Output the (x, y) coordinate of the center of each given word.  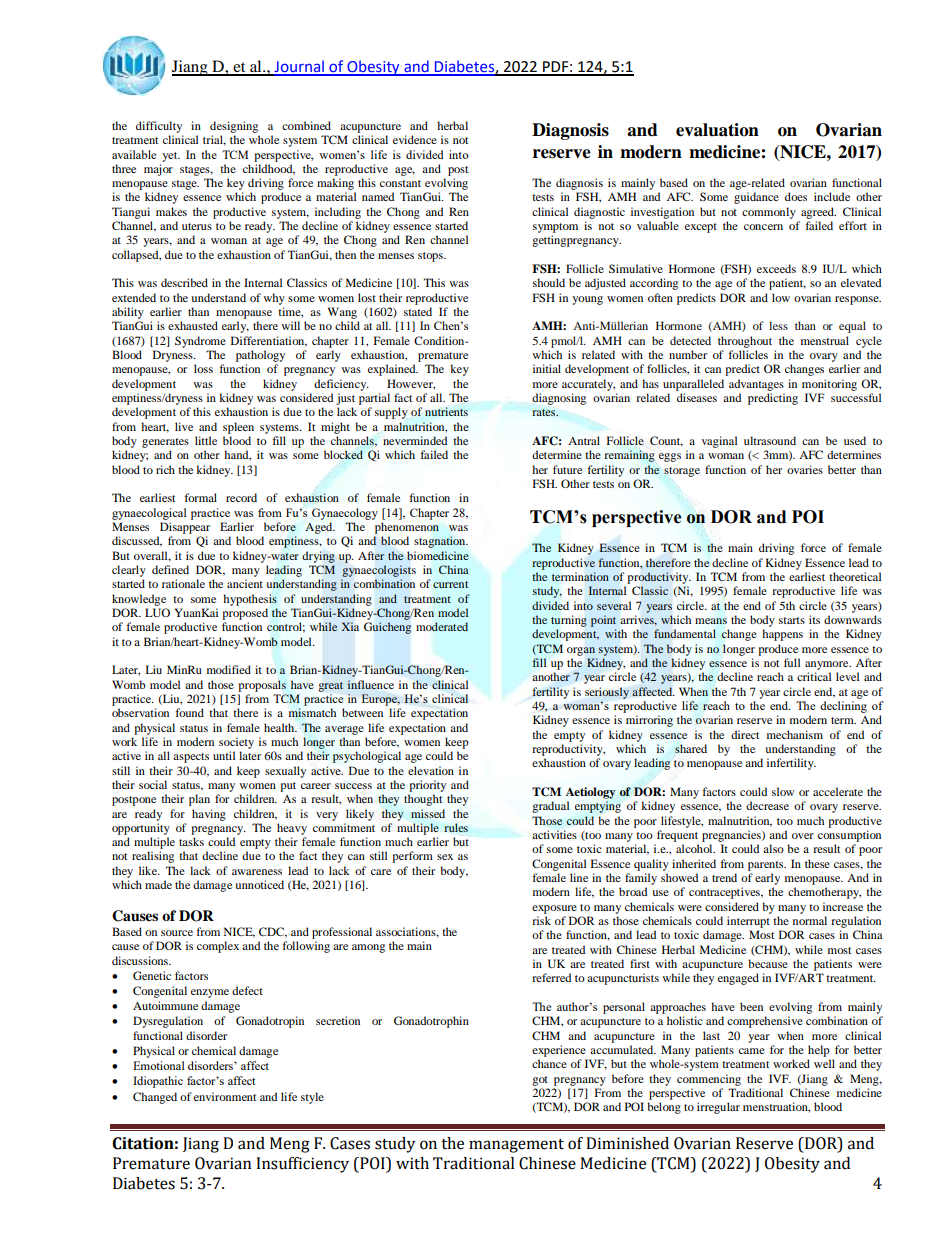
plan (199, 800)
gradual (550, 807)
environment (225, 1096)
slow (783, 791)
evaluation (717, 130)
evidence (415, 139)
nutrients (446, 411)
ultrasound (770, 440)
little (206, 440)
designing (234, 127)
